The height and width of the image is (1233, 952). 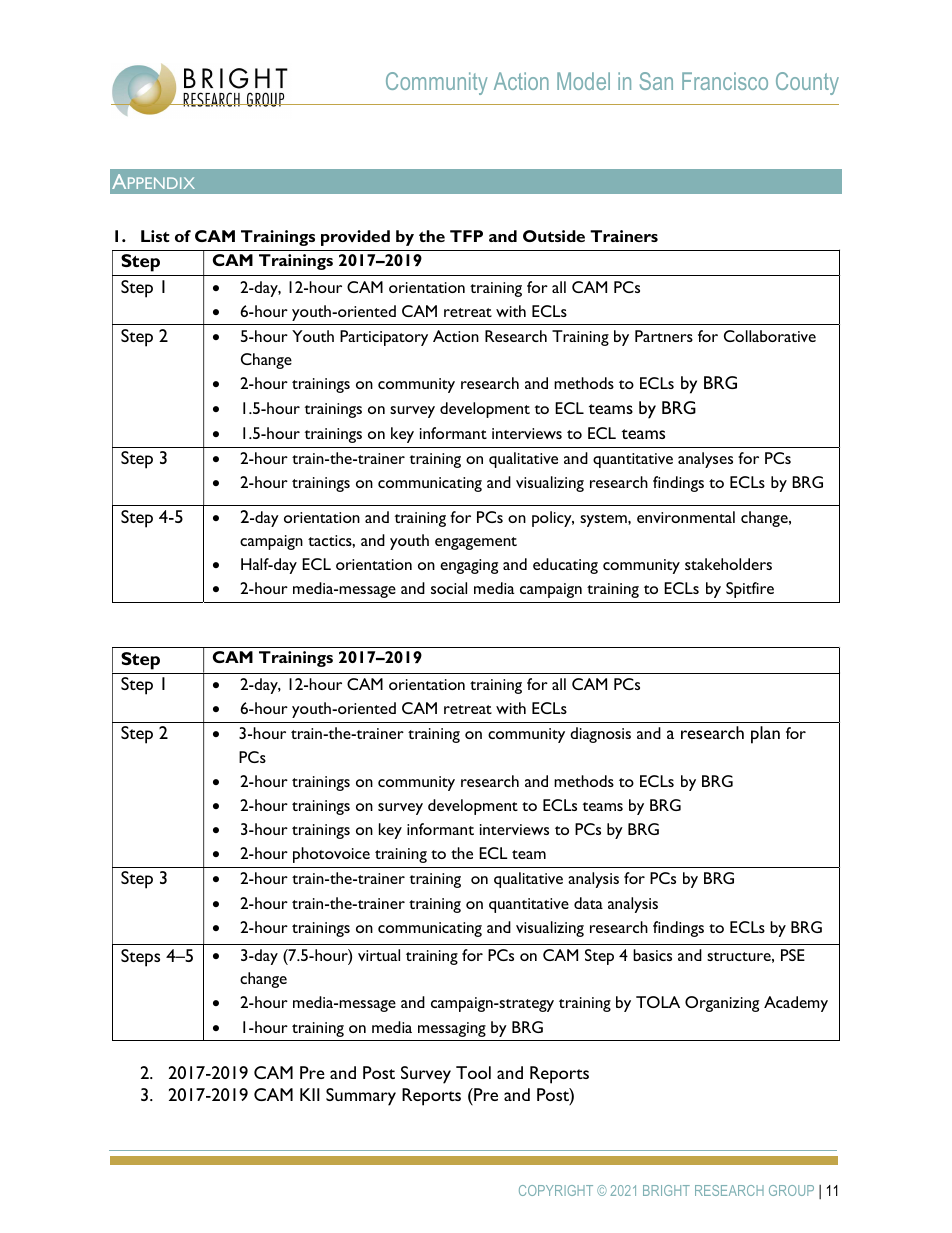 I want to click on plan, so click(x=765, y=735).
